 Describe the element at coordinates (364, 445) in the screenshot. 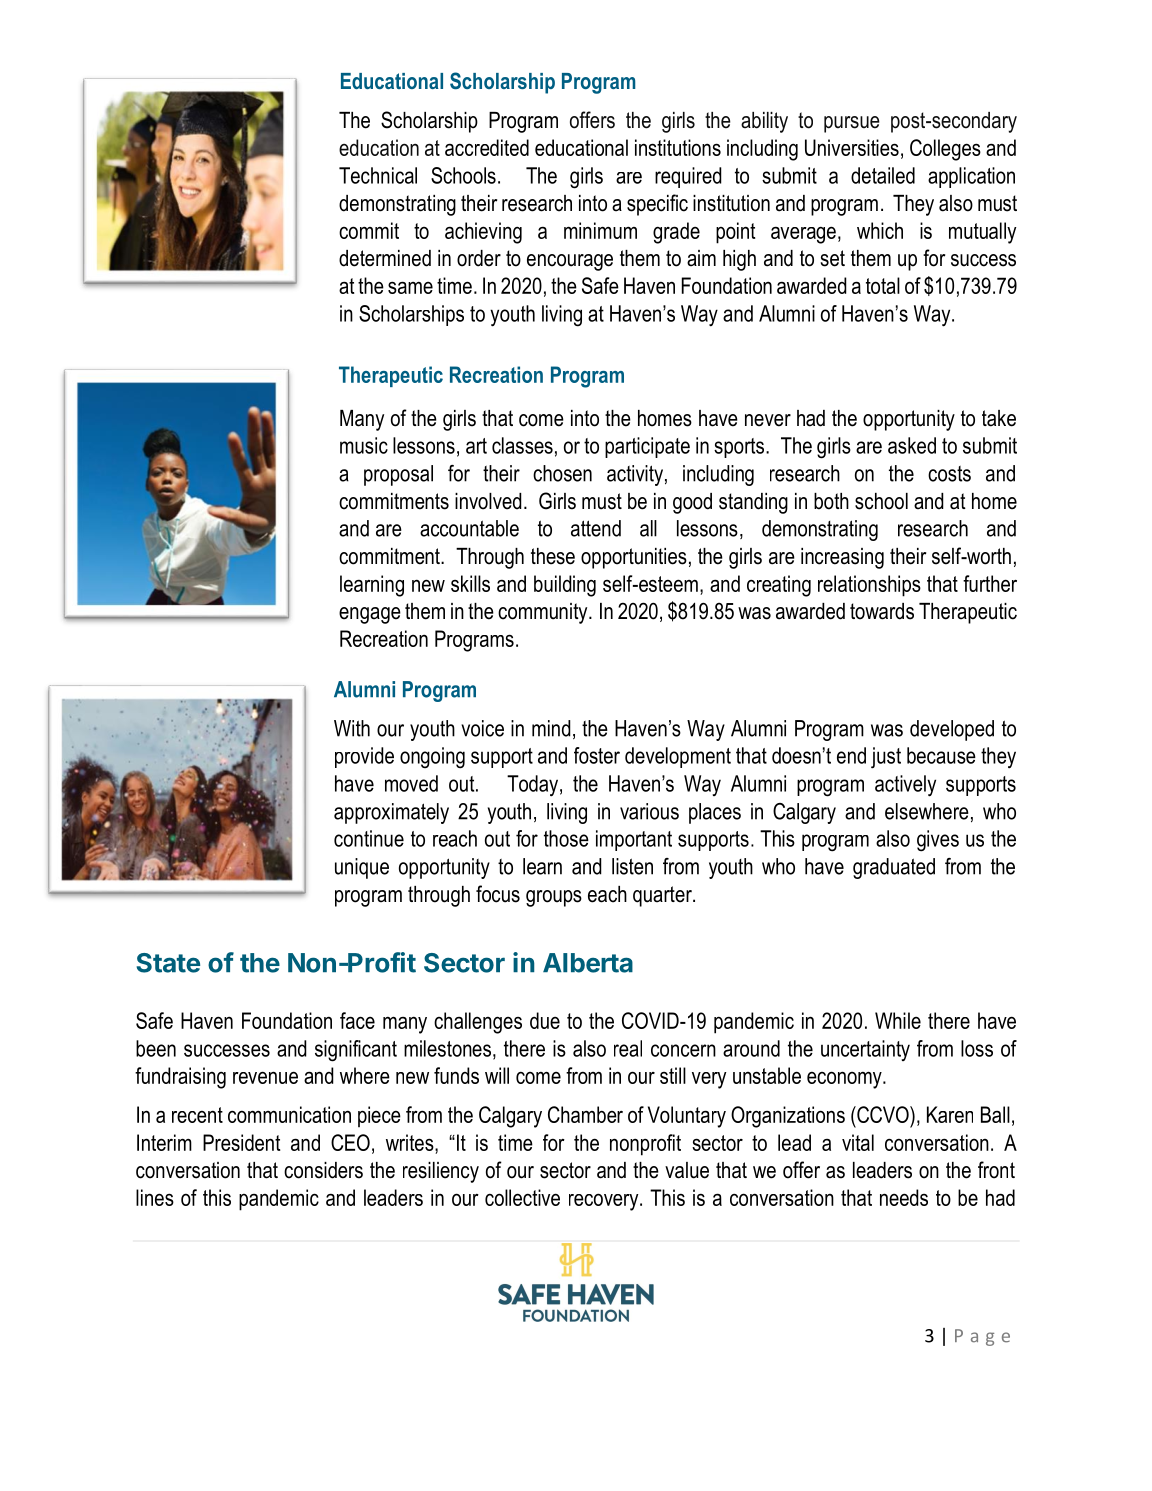

I see `music` at that location.
